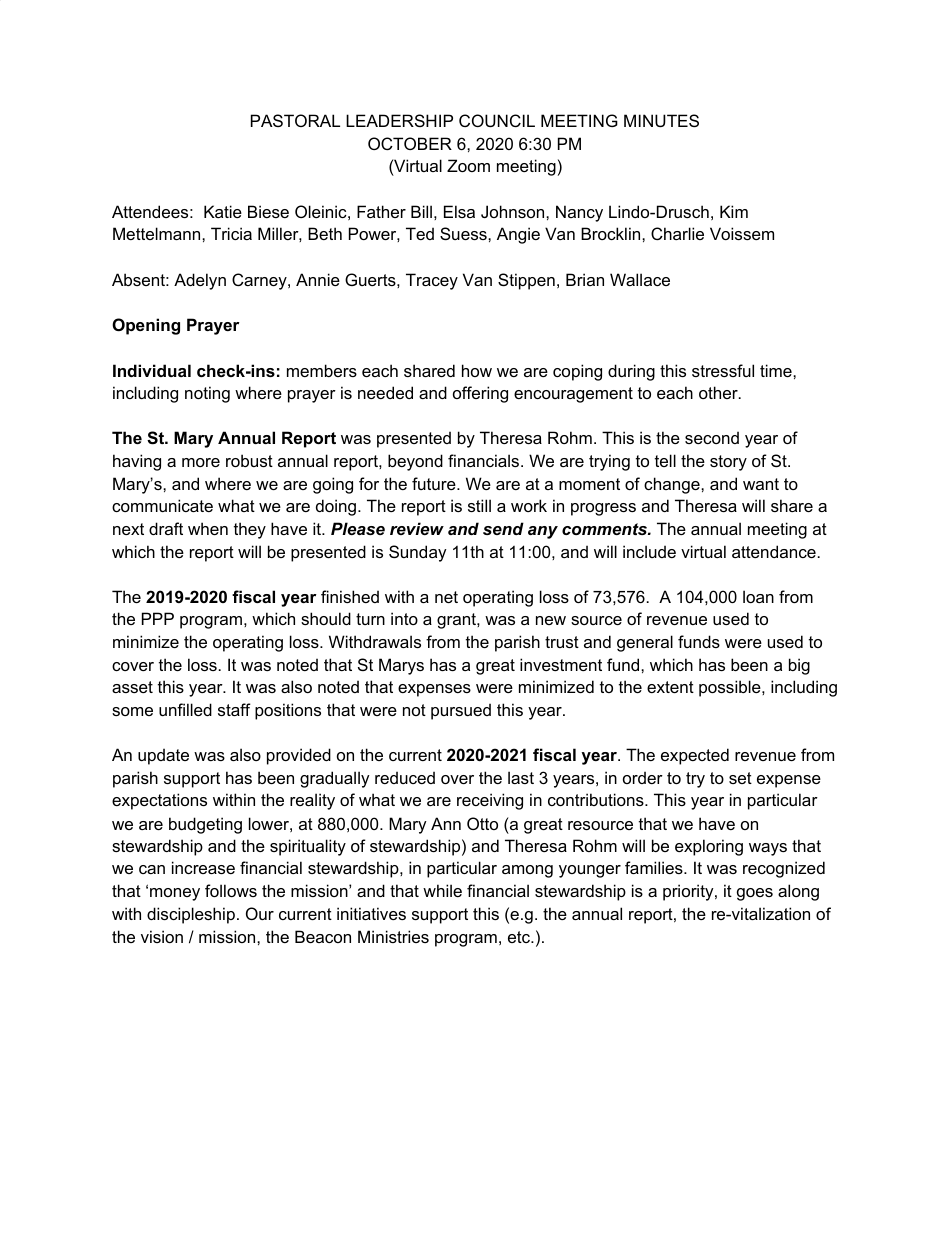  Describe the element at coordinates (503, 528) in the screenshot. I see `send` at that location.
